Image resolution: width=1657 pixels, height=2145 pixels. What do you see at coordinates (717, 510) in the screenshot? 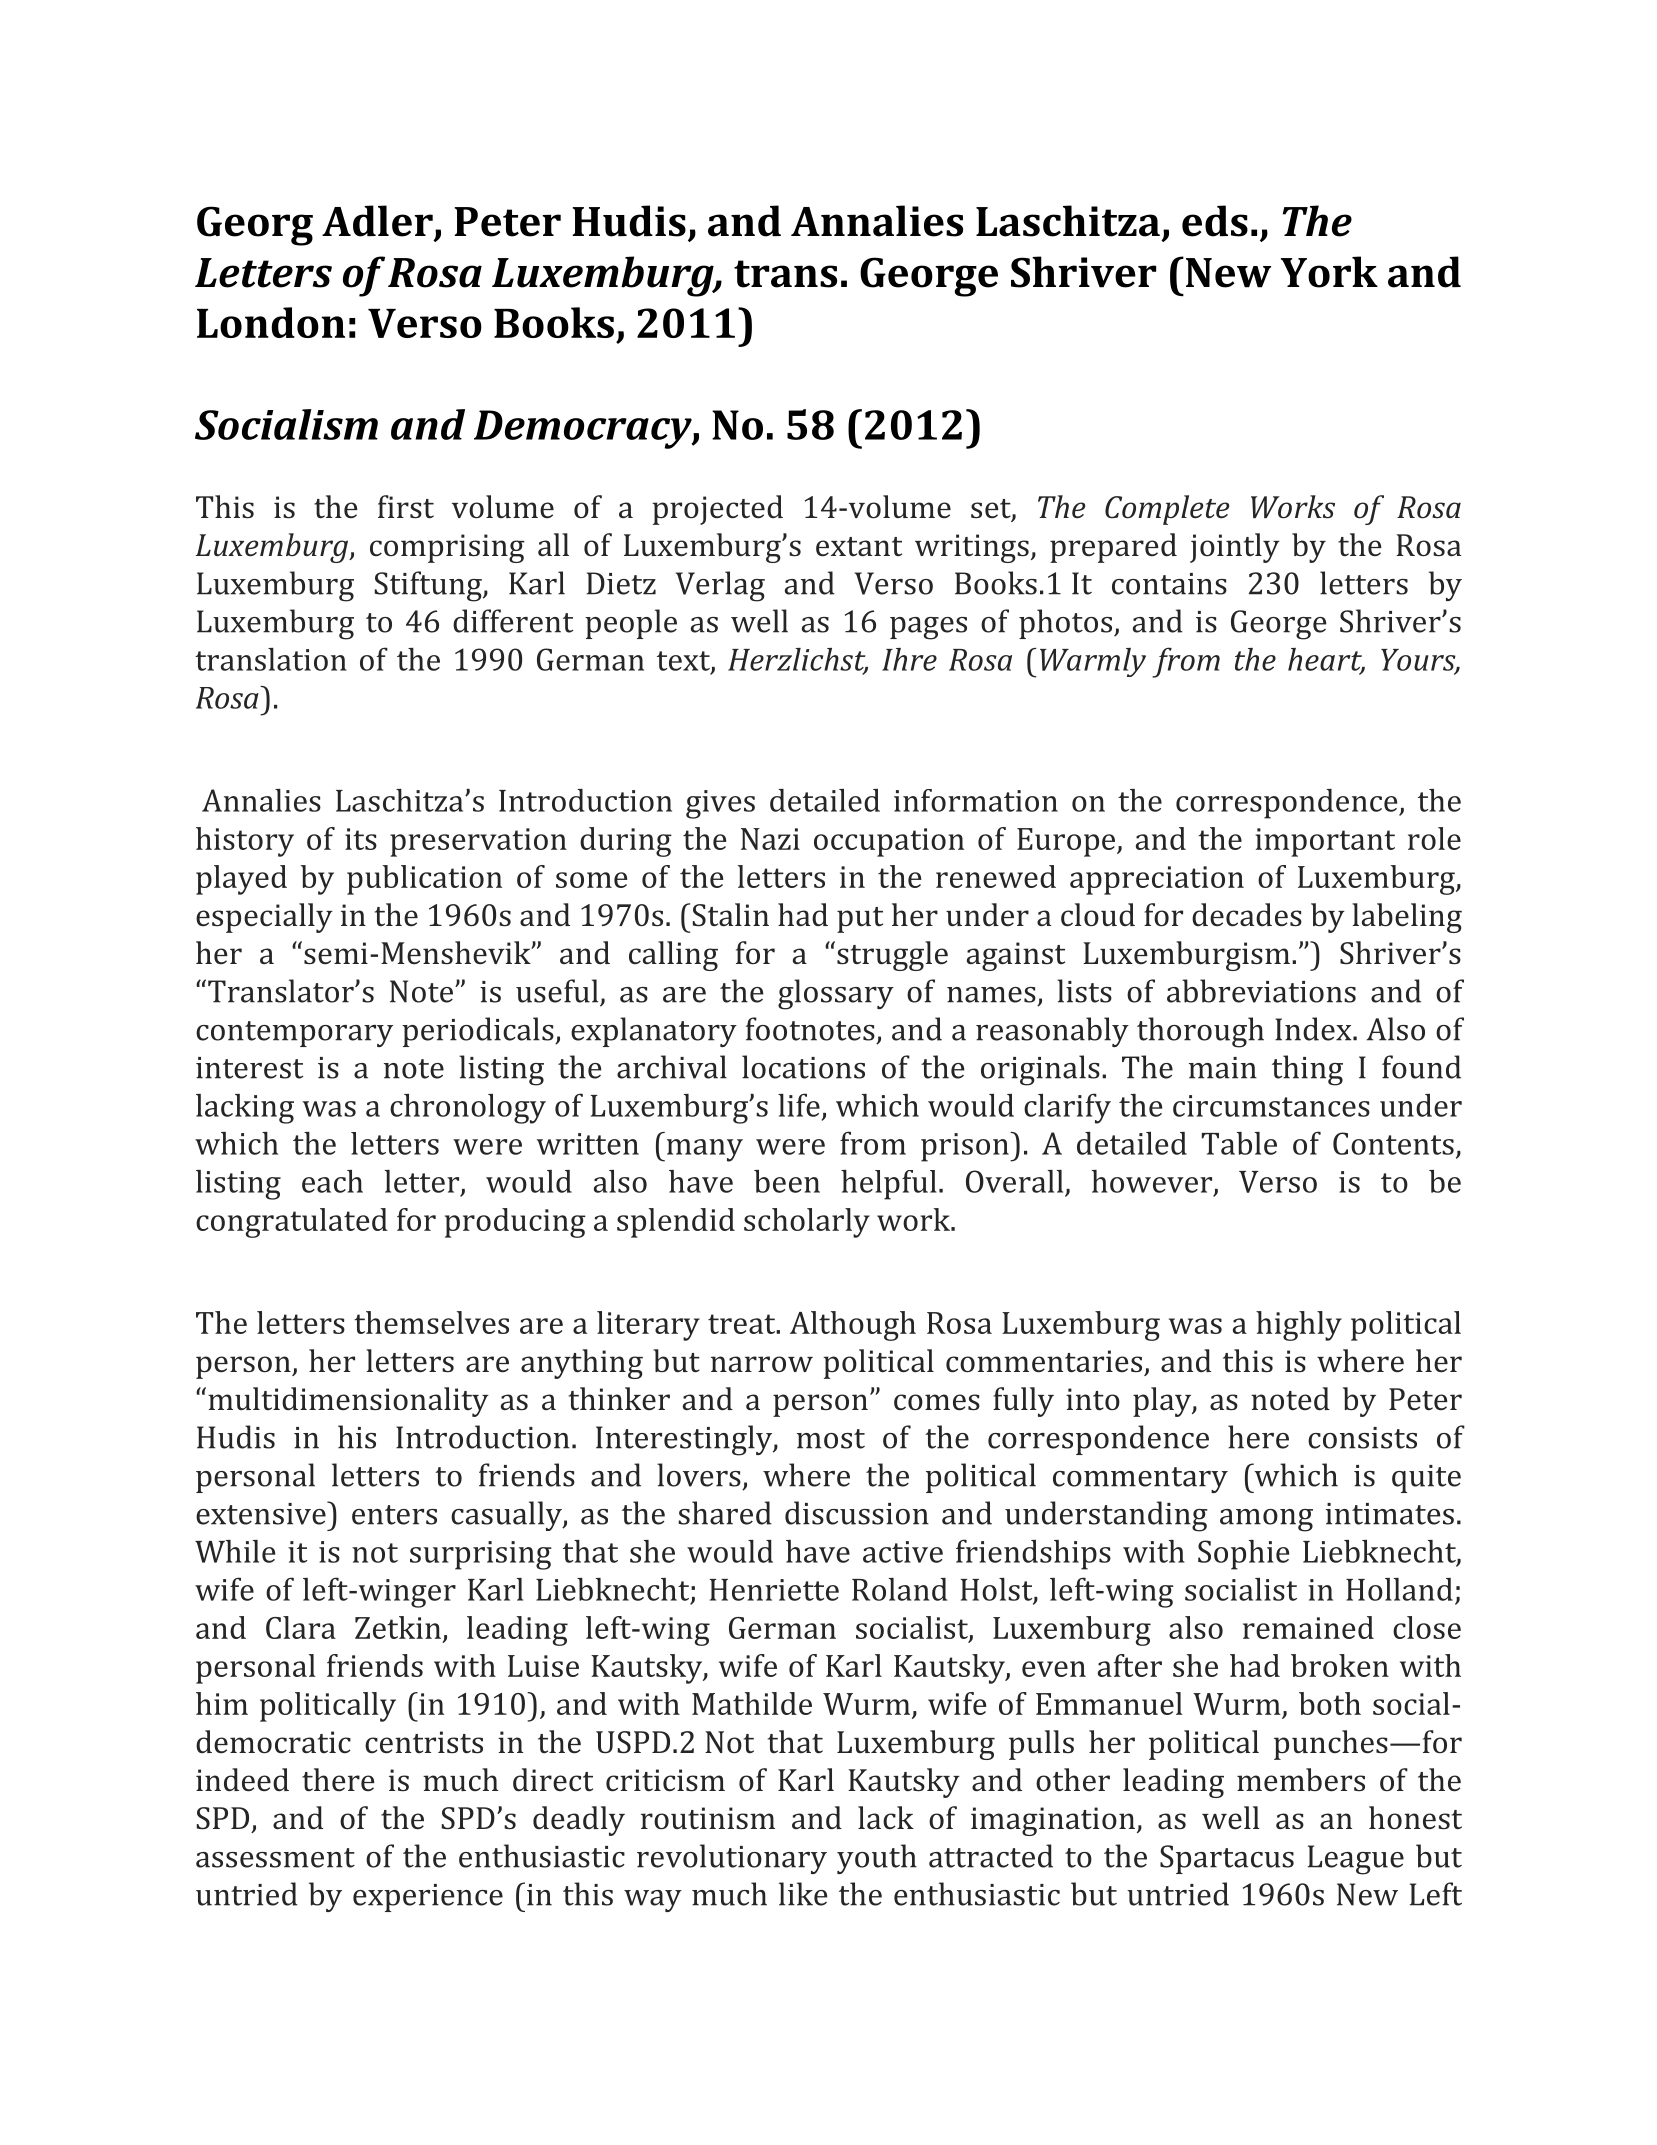
I see `projected` at bounding box center [717, 510].
